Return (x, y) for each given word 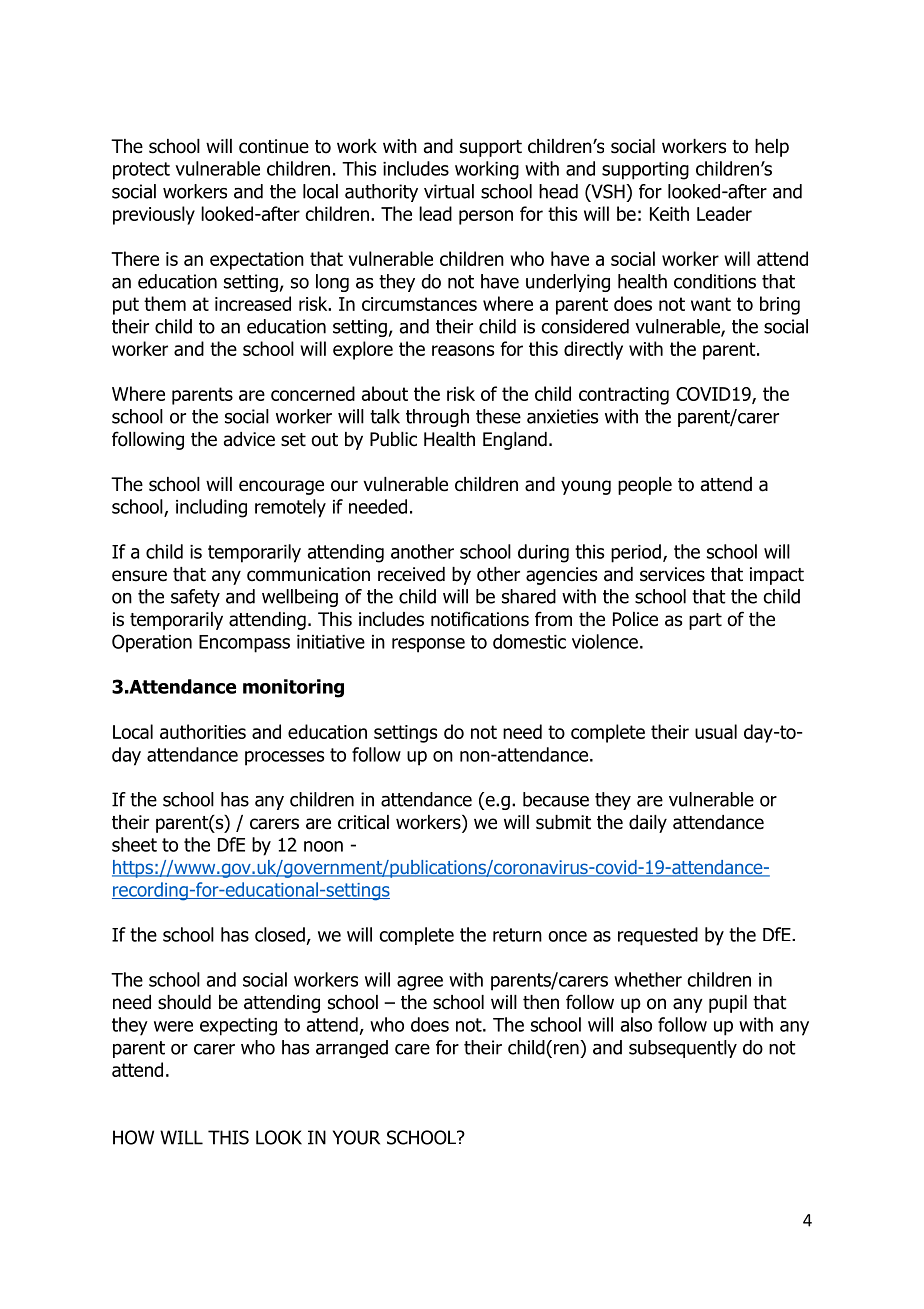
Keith (669, 213)
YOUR (356, 1137)
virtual (449, 191)
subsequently (683, 1049)
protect (141, 171)
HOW (133, 1137)
